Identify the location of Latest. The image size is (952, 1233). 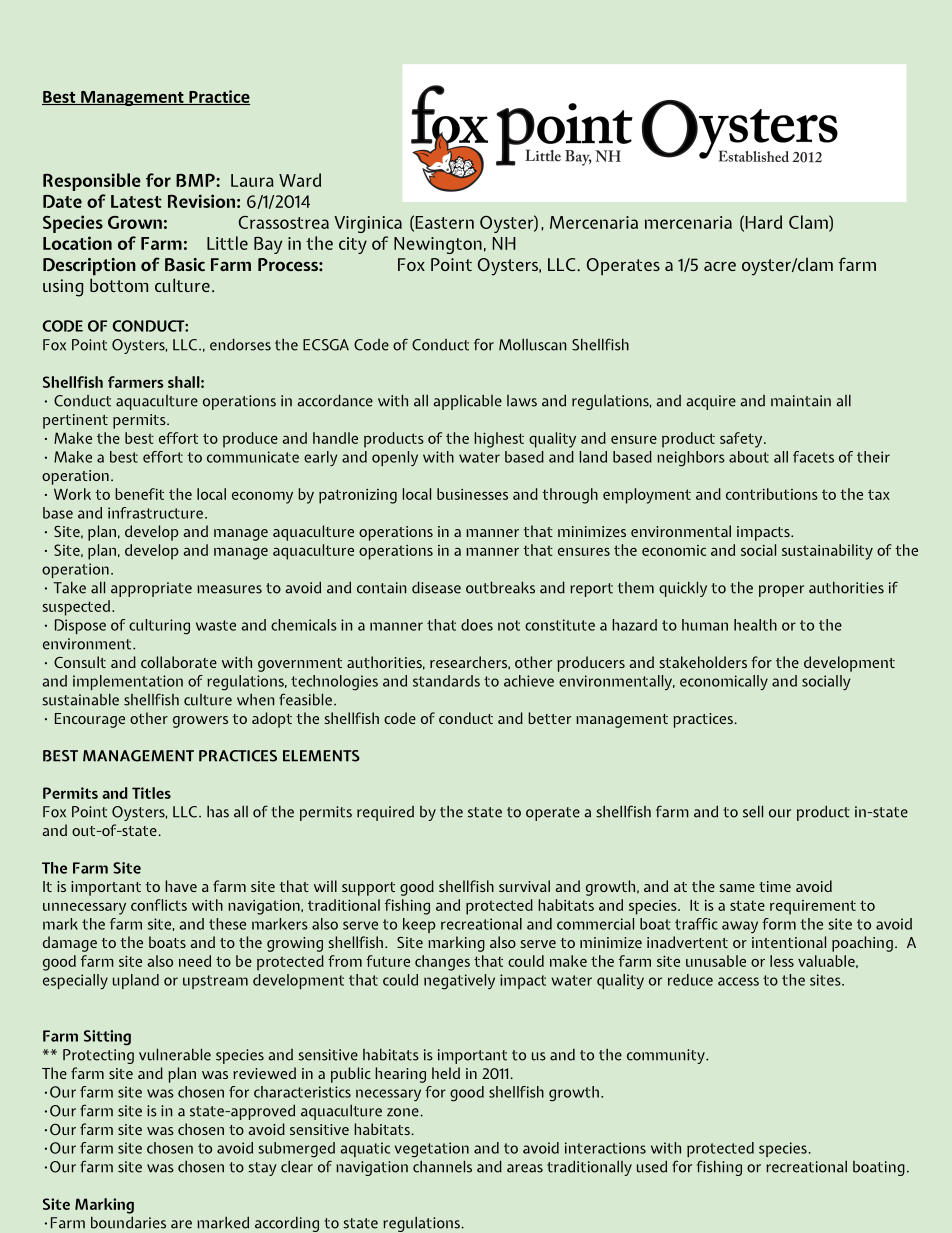
(136, 201).
